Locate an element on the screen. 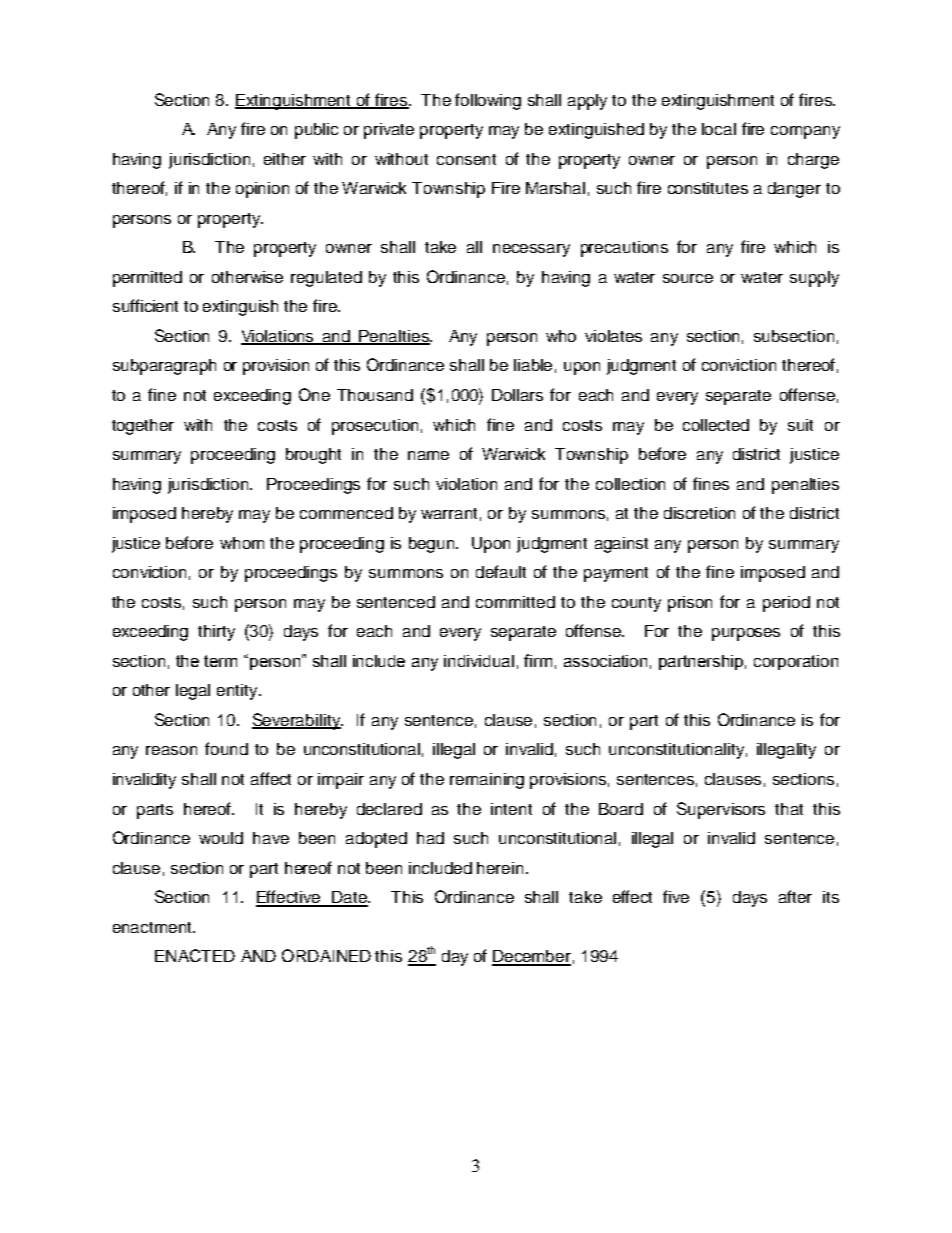 Image resolution: width=952 pixels, height=1233 pixels. ENACTED is located at coordinates (195, 955).
